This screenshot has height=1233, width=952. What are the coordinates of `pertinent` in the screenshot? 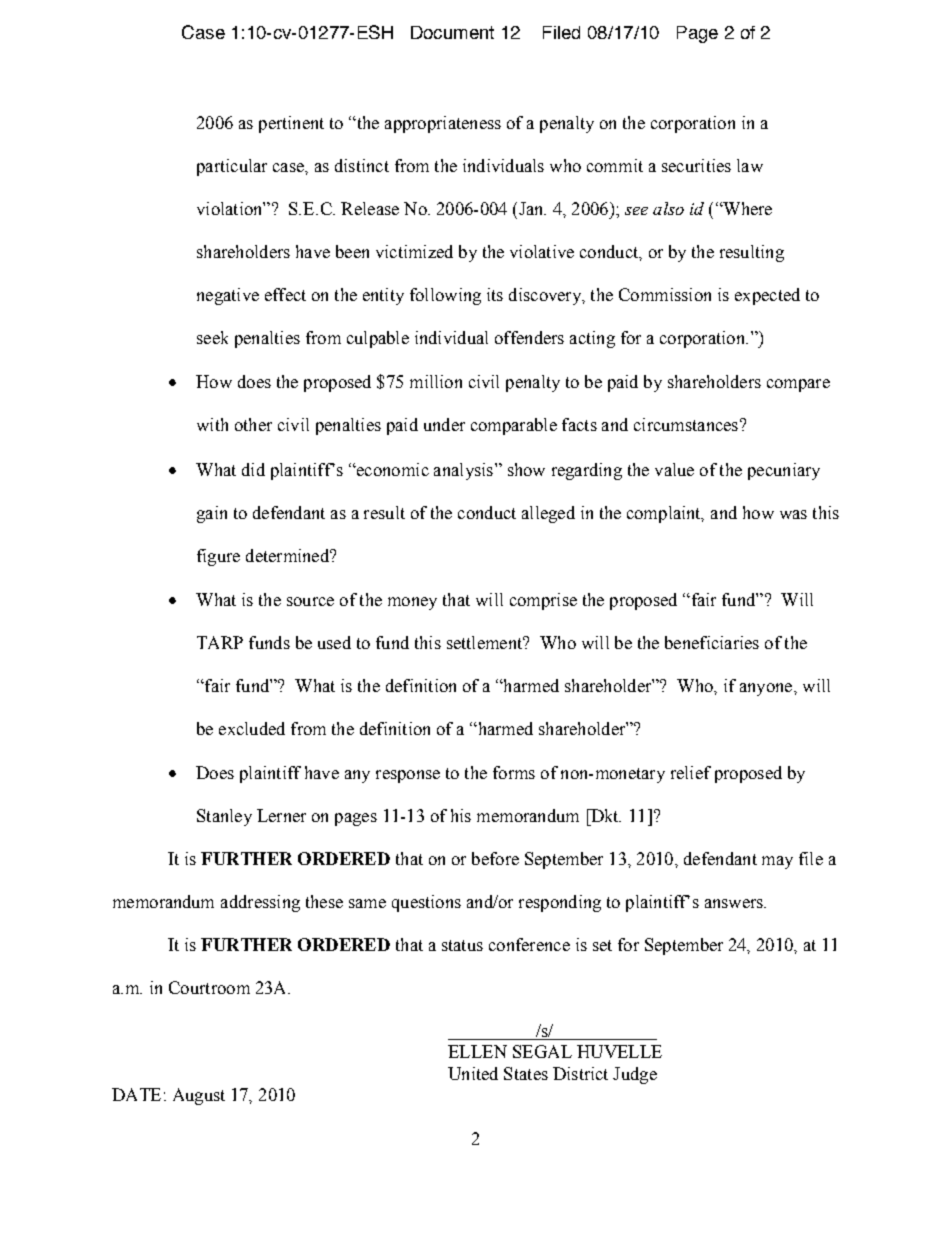 It's located at (291, 124).
